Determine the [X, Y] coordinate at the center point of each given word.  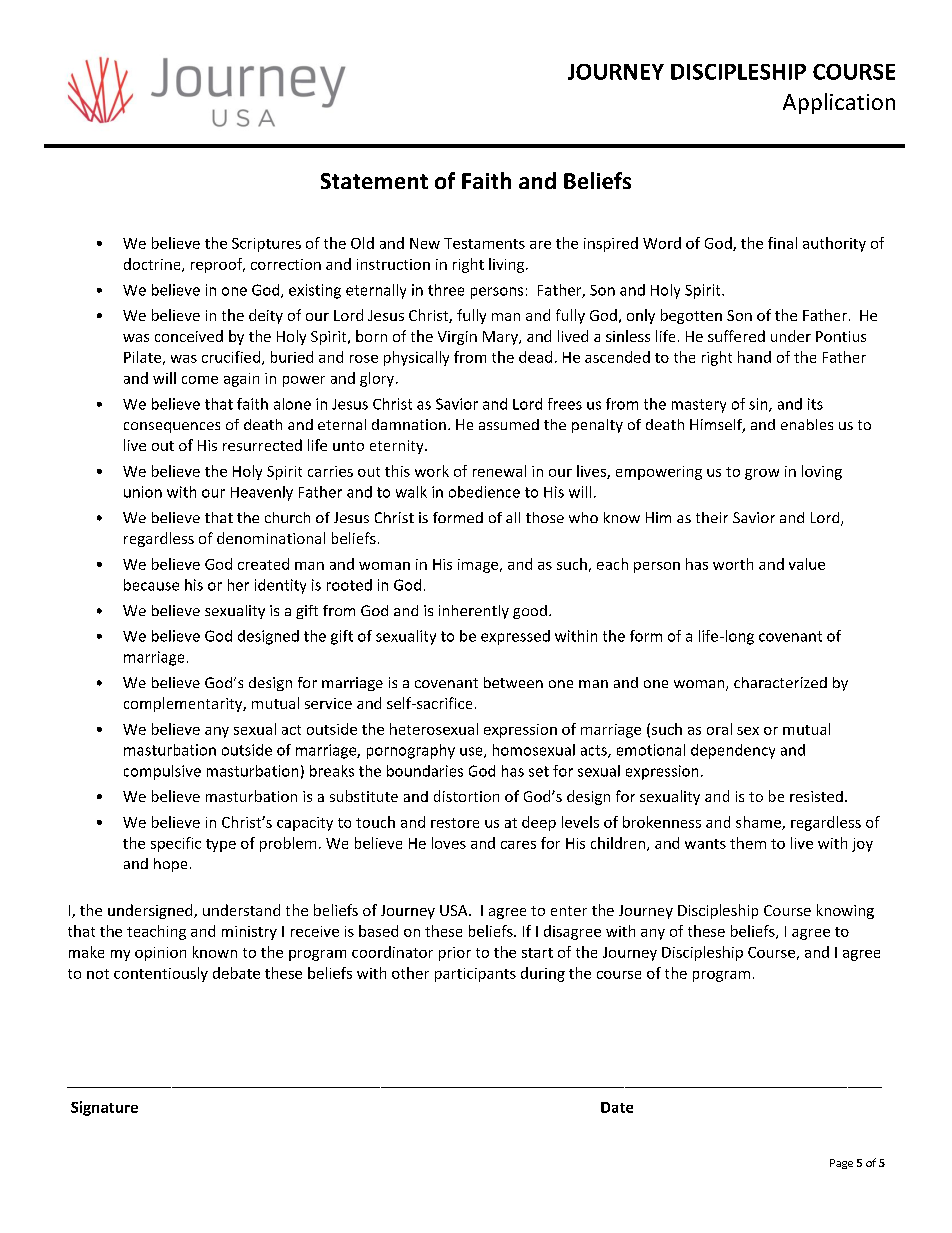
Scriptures [266, 245]
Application [839, 103]
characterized [780, 682]
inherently [474, 612]
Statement [374, 181]
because [151, 585]
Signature [104, 1108]
